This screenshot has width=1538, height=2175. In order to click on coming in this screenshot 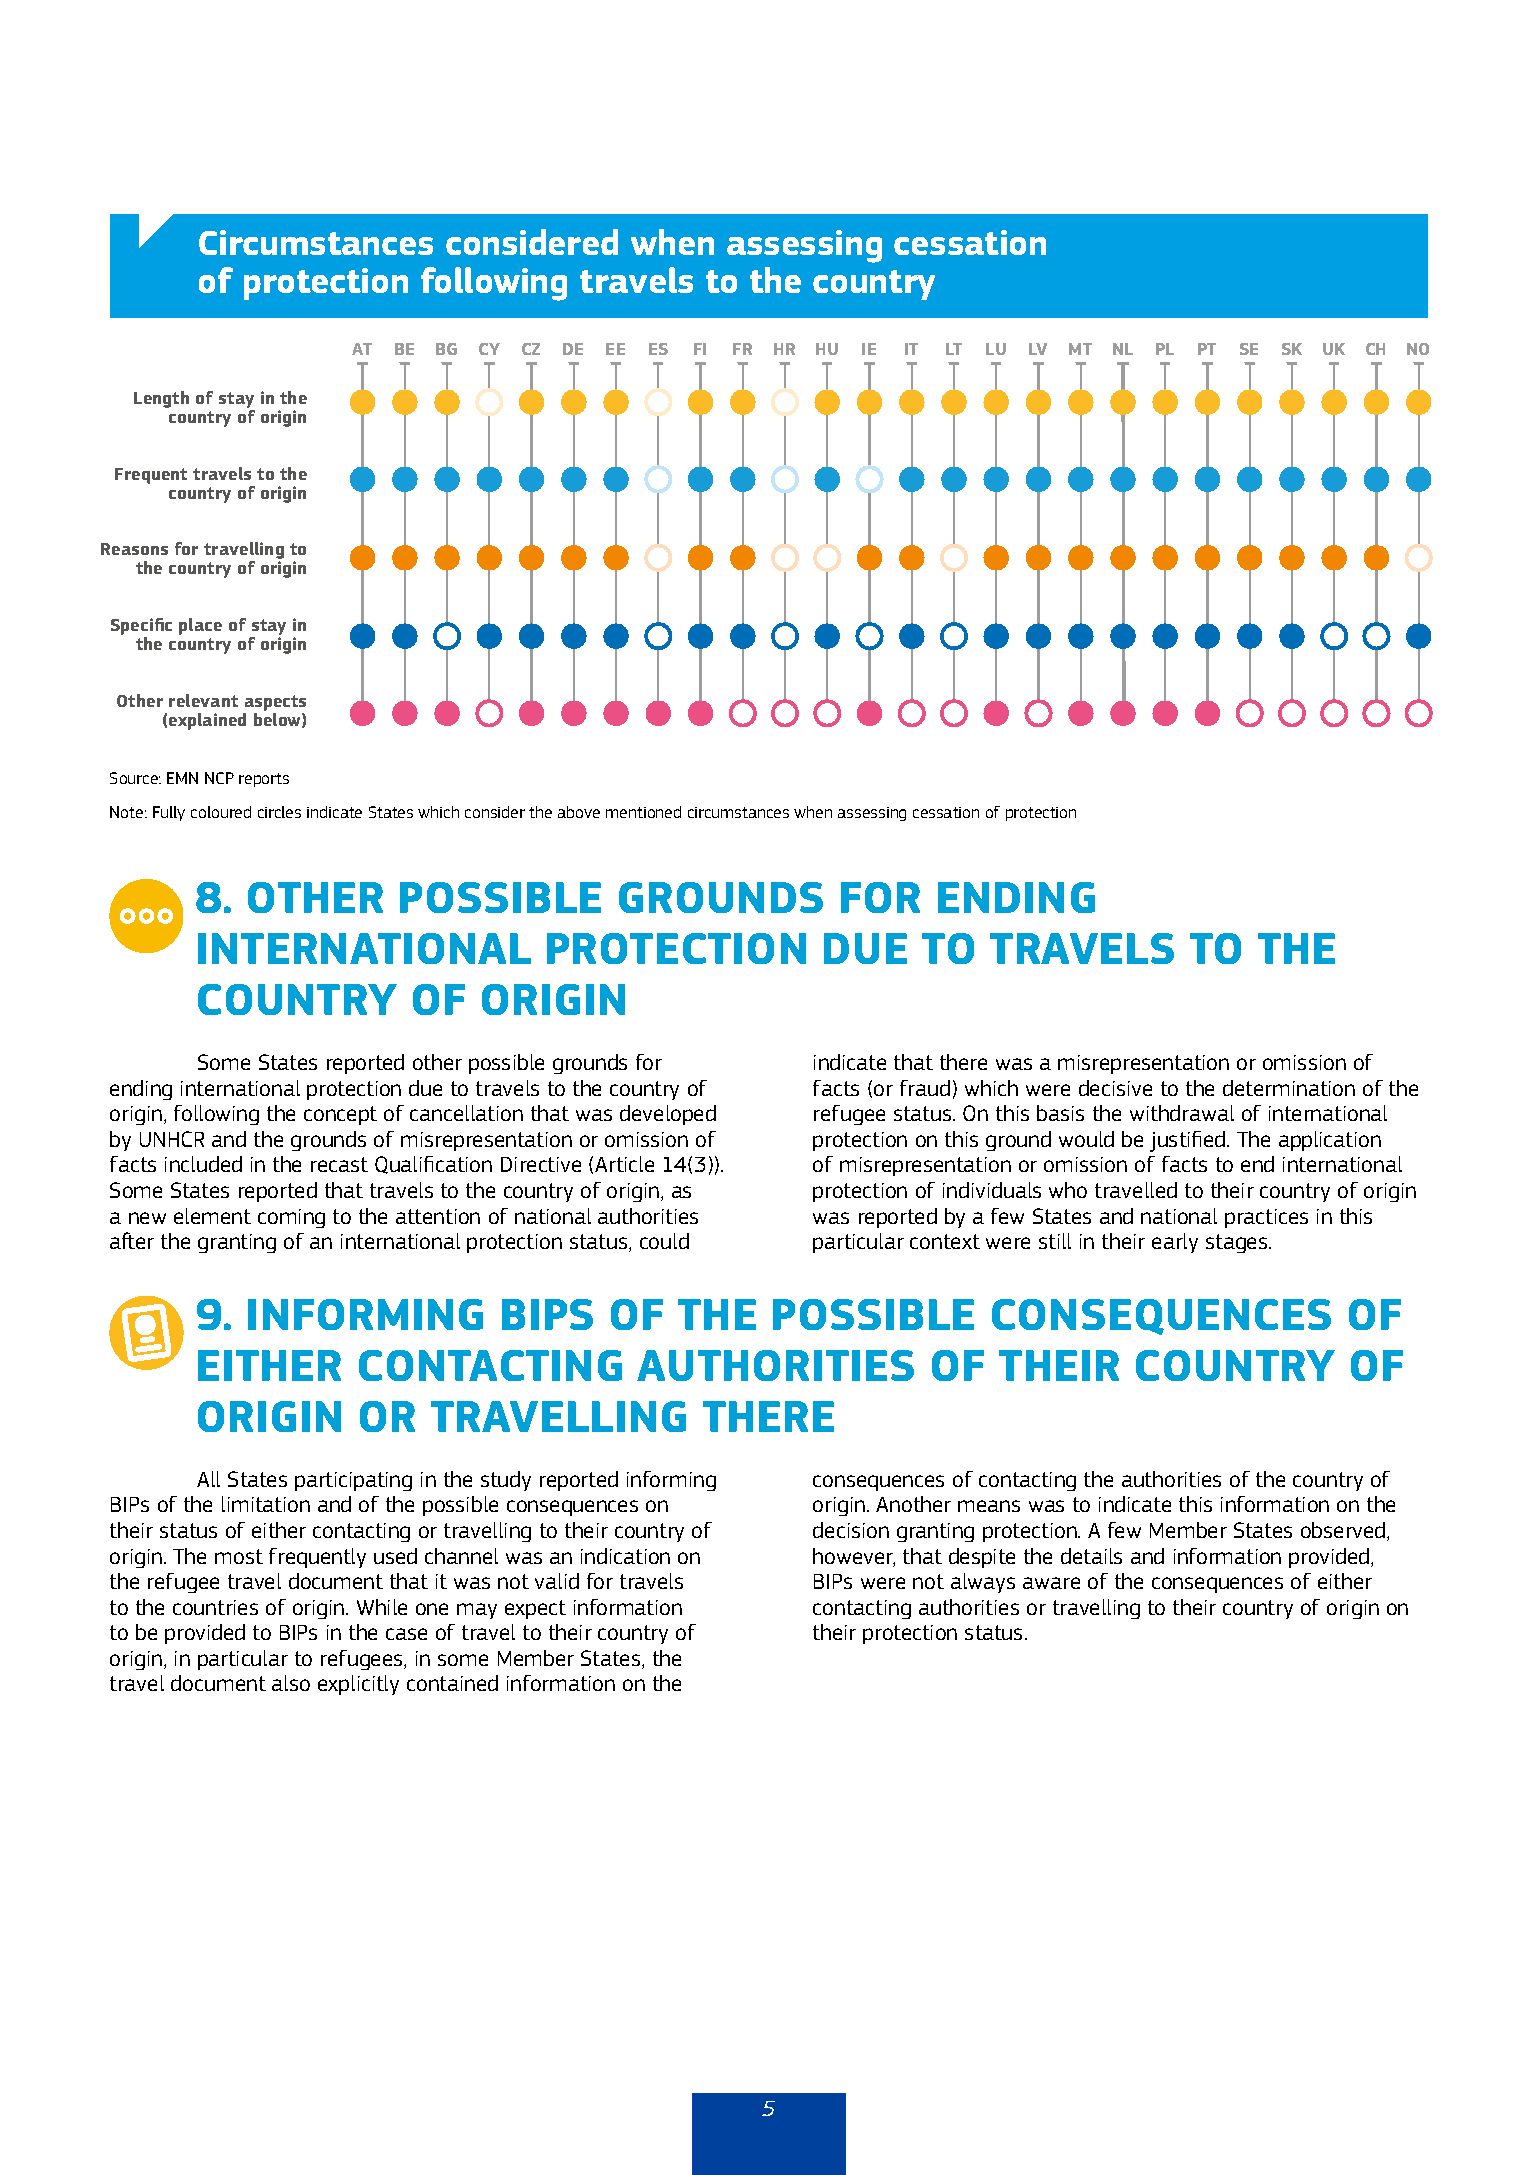, I will do `click(291, 1218)`.
